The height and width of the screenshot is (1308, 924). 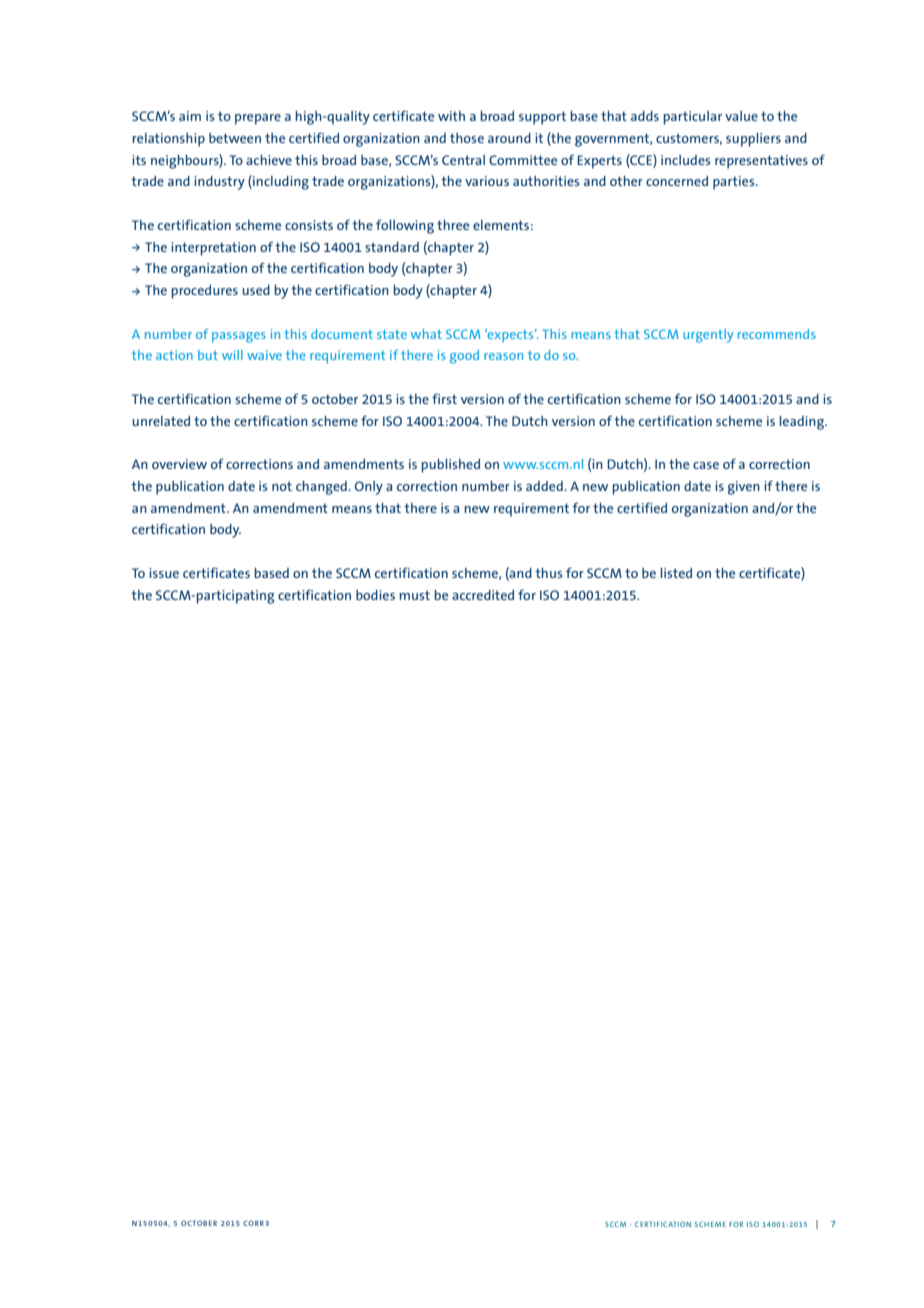 What do you see at coordinates (164, 573) in the screenshot?
I see `issue` at bounding box center [164, 573].
